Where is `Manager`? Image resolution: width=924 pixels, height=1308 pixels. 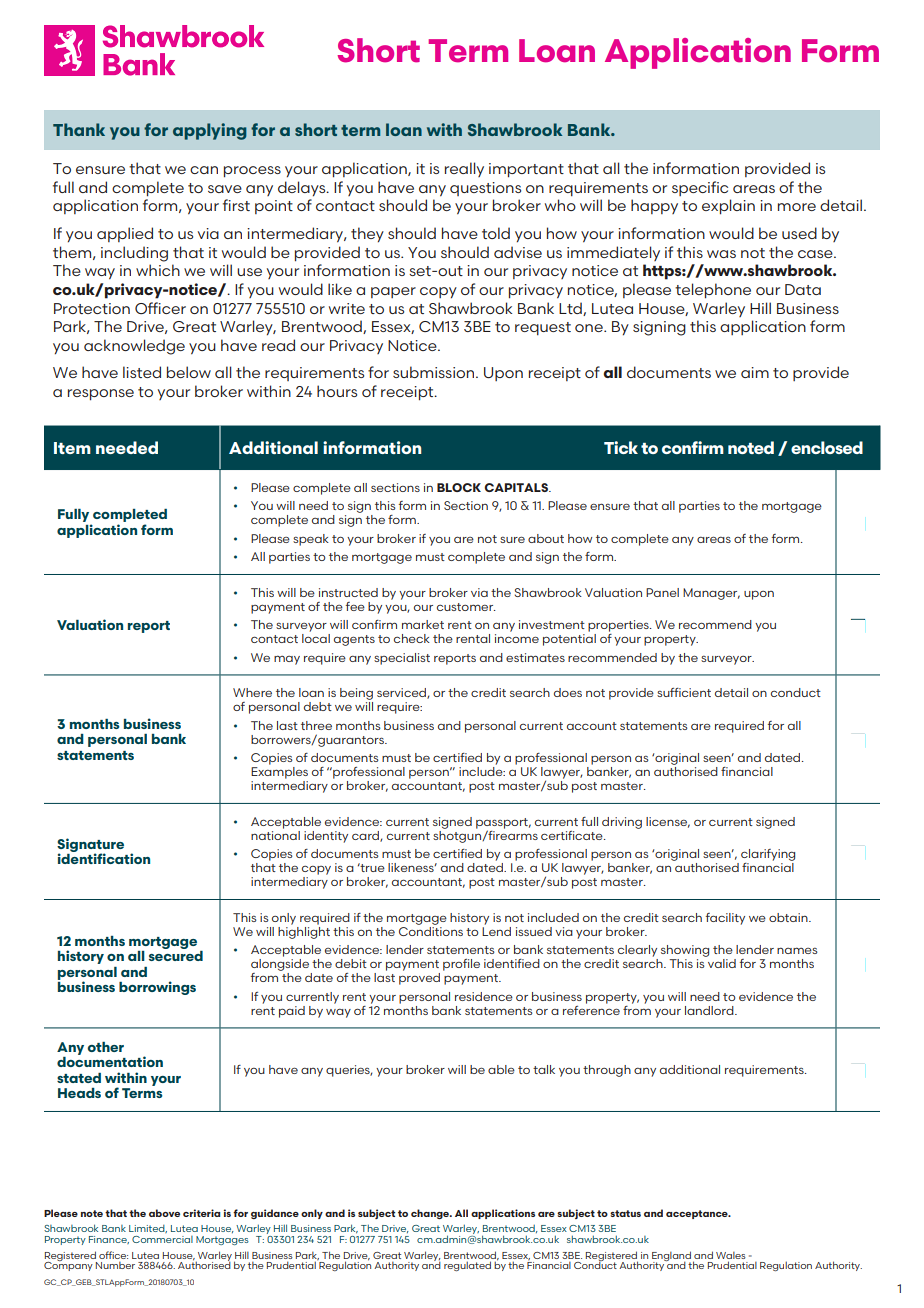
Manager is located at coordinates (711, 594).
